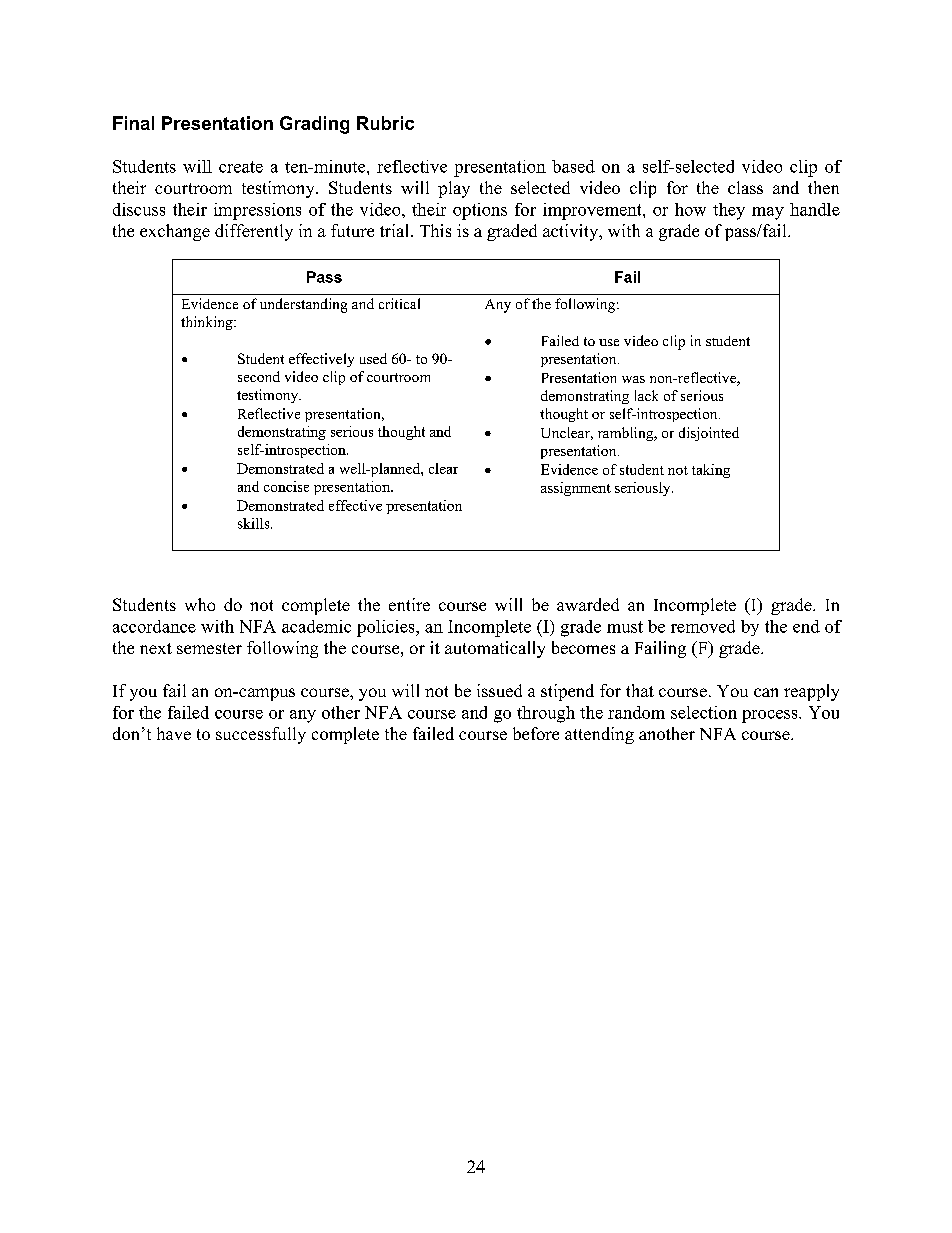  What do you see at coordinates (576, 489) in the screenshot?
I see `assignment` at bounding box center [576, 489].
